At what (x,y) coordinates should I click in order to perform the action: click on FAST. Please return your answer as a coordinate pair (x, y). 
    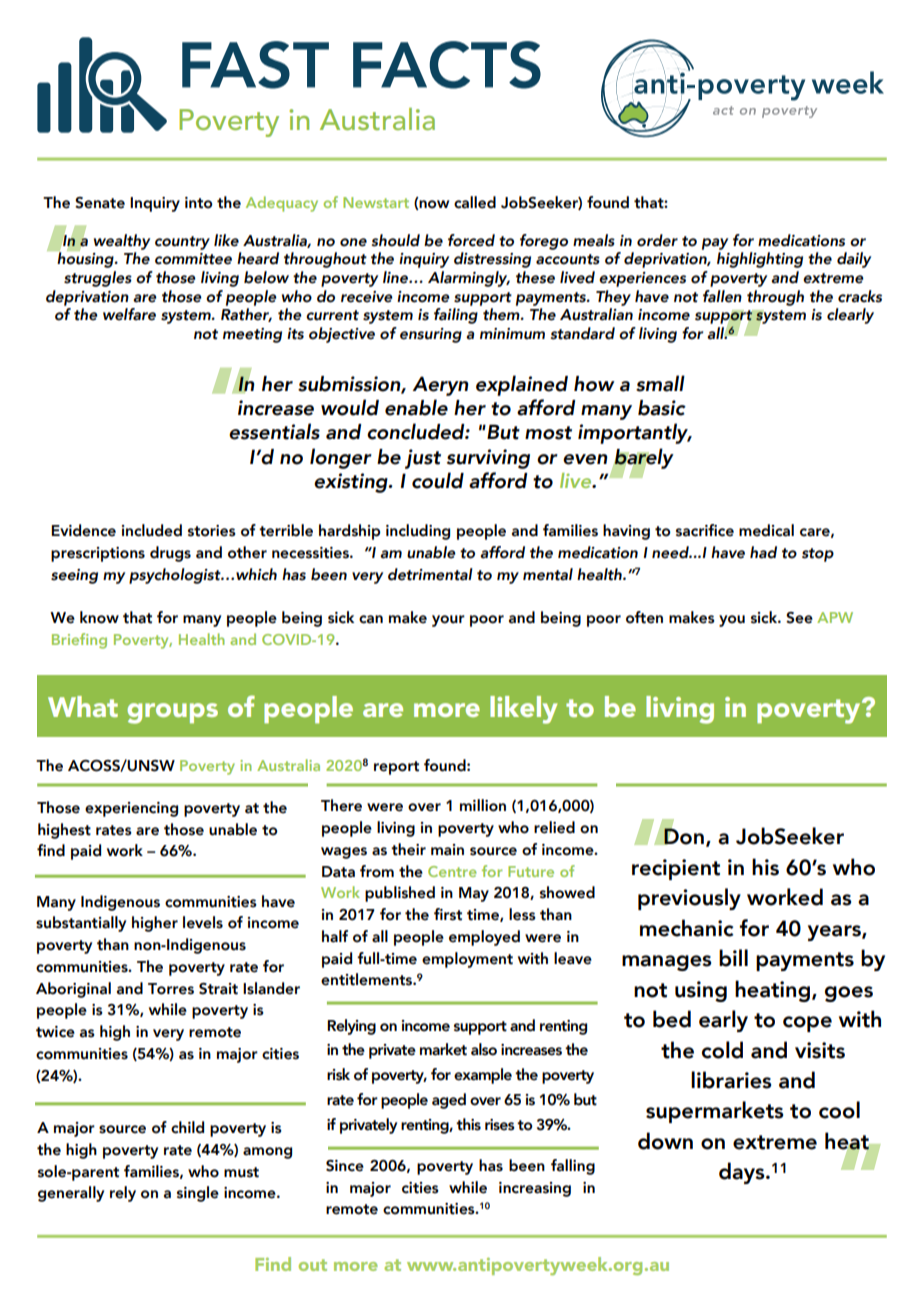
    Looking at the image, I should click on (255, 65).
